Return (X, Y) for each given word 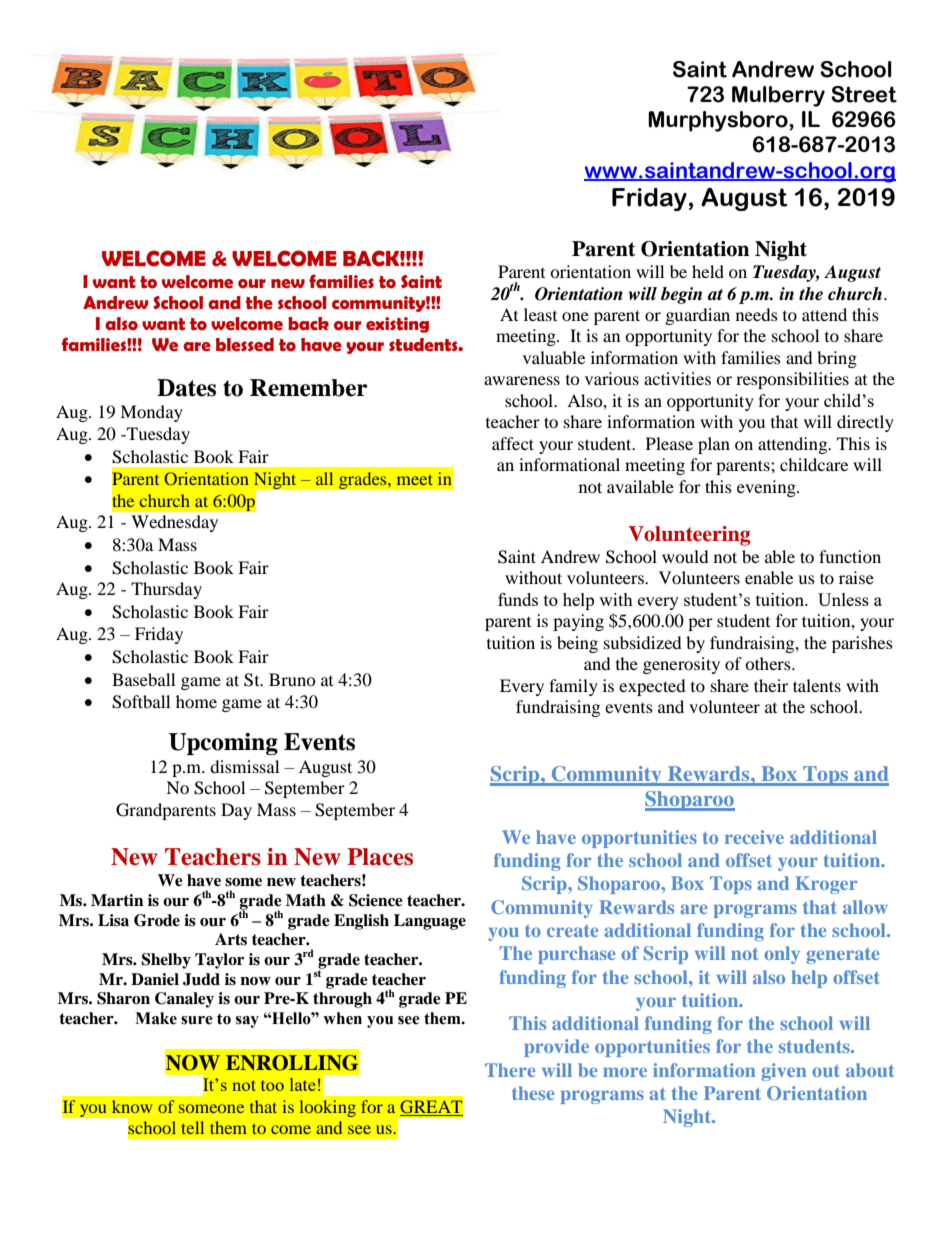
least (540, 314)
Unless (843, 599)
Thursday (166, 590)
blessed (245, 345)
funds (518, 599)
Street (864, 94)
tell (192, 1127)
